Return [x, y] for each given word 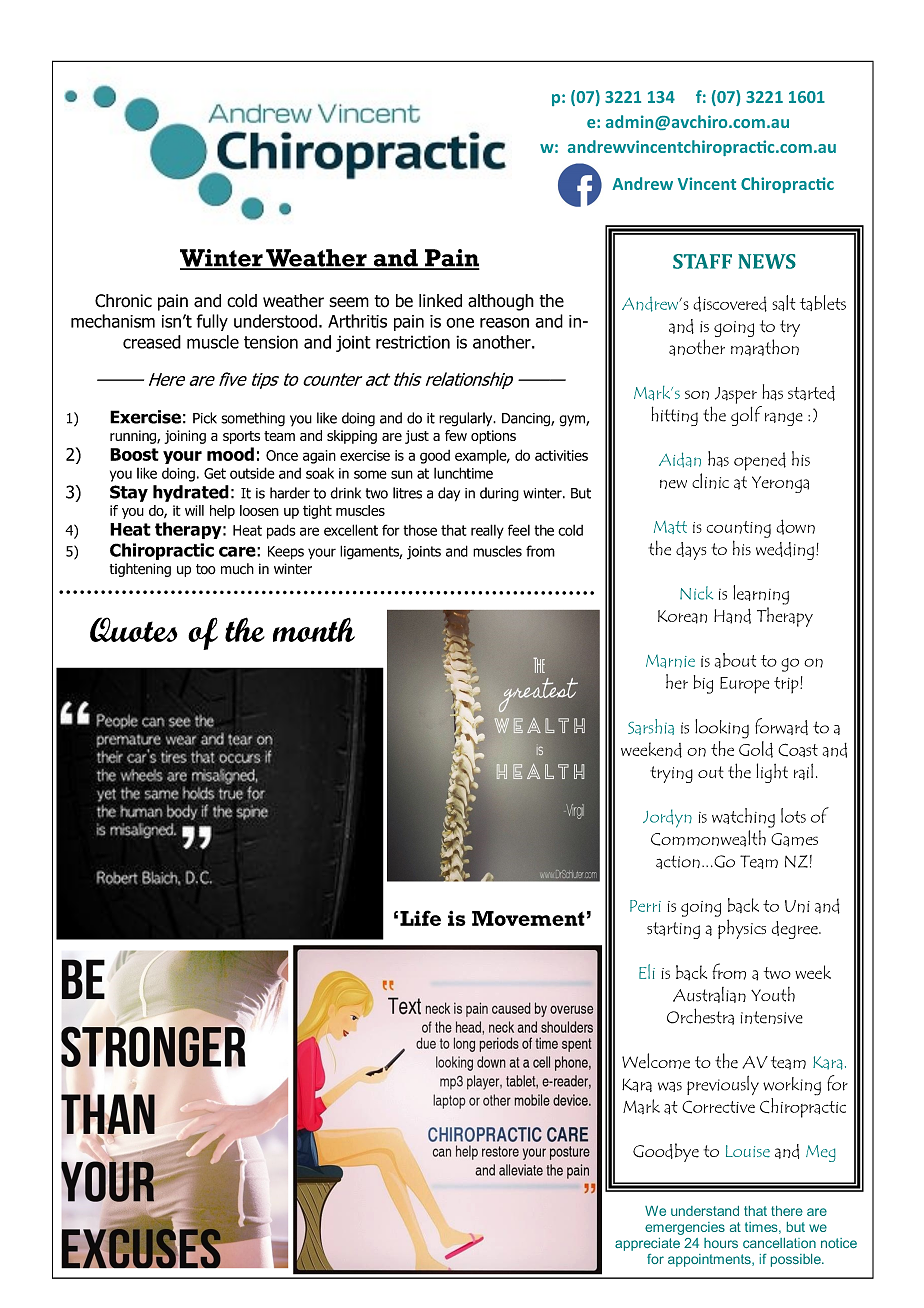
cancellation [779, 1243]
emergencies [685, 1228]
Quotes [134, 629]
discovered [730, 304]
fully [212, 322]
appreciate [647, 1244]
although [501, 302]
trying [671, 774]
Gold [756, 749]
